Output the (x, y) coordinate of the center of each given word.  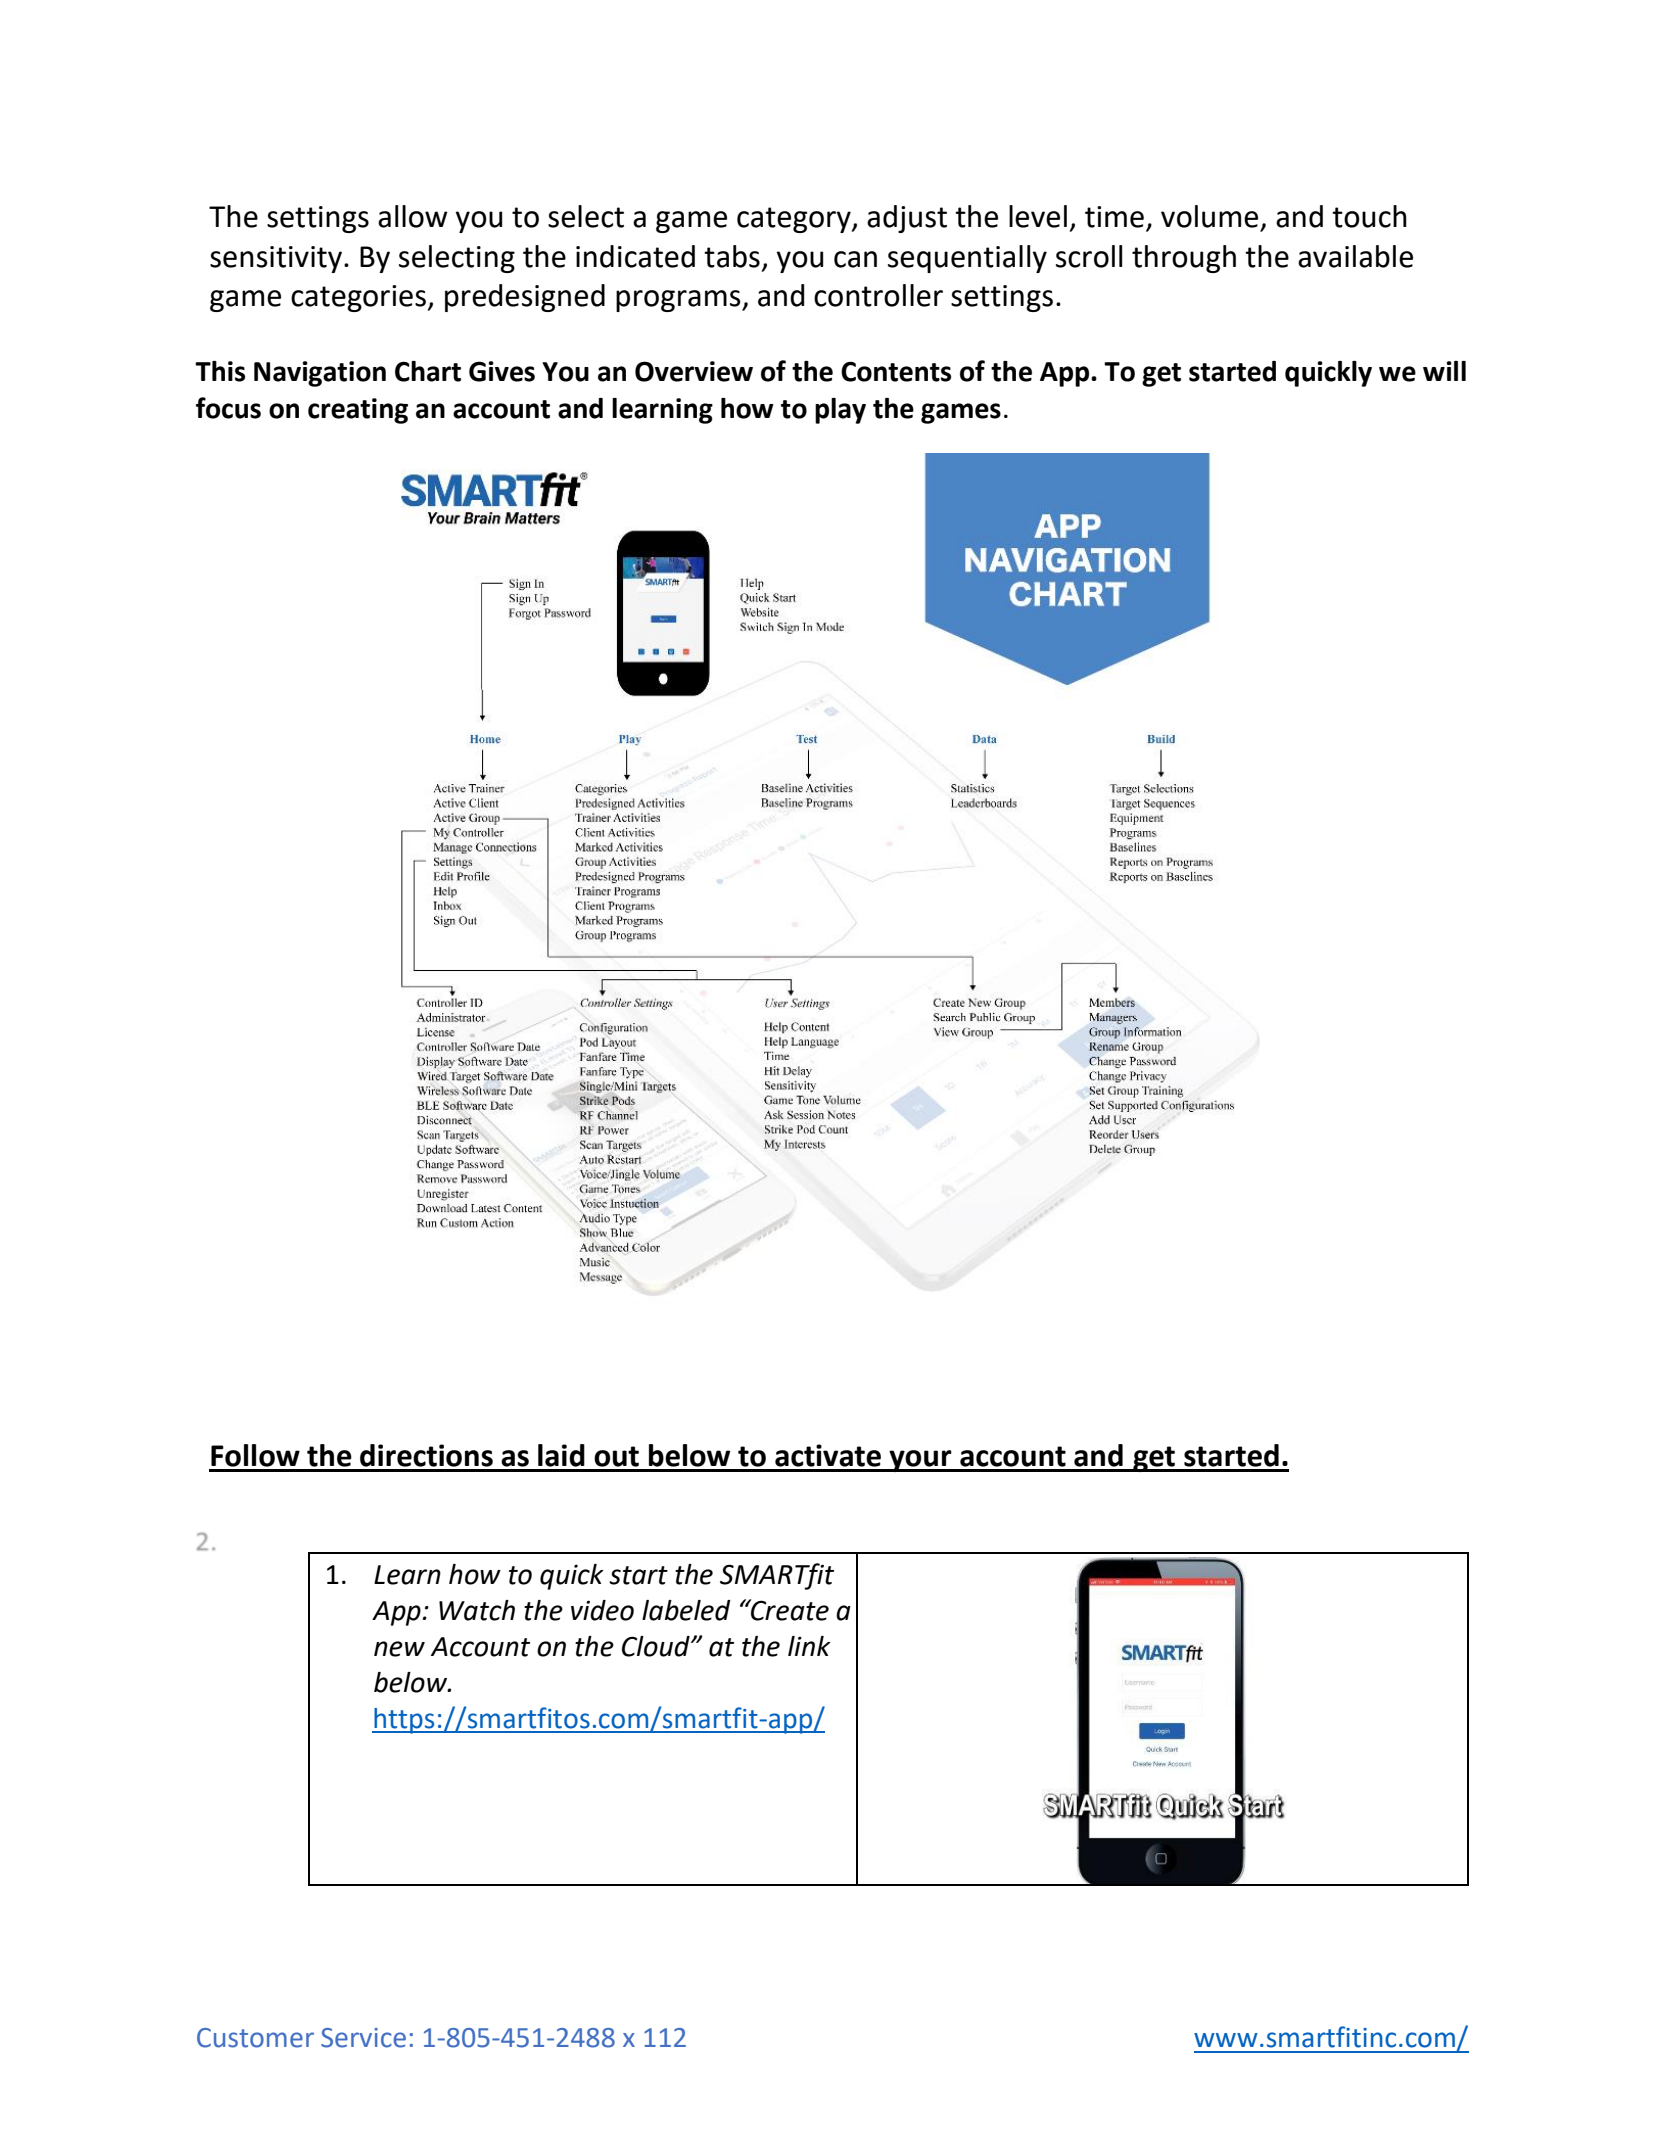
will (1444, 371)
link (809, 1646)
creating (358, 411)
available (1355, 256)
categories (359, 298)
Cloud (657, 1646)
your (920, 1461)
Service (363, 2038)
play (840, 411)
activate (828, 1455)
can (855, 259)
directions (426, 1455)
